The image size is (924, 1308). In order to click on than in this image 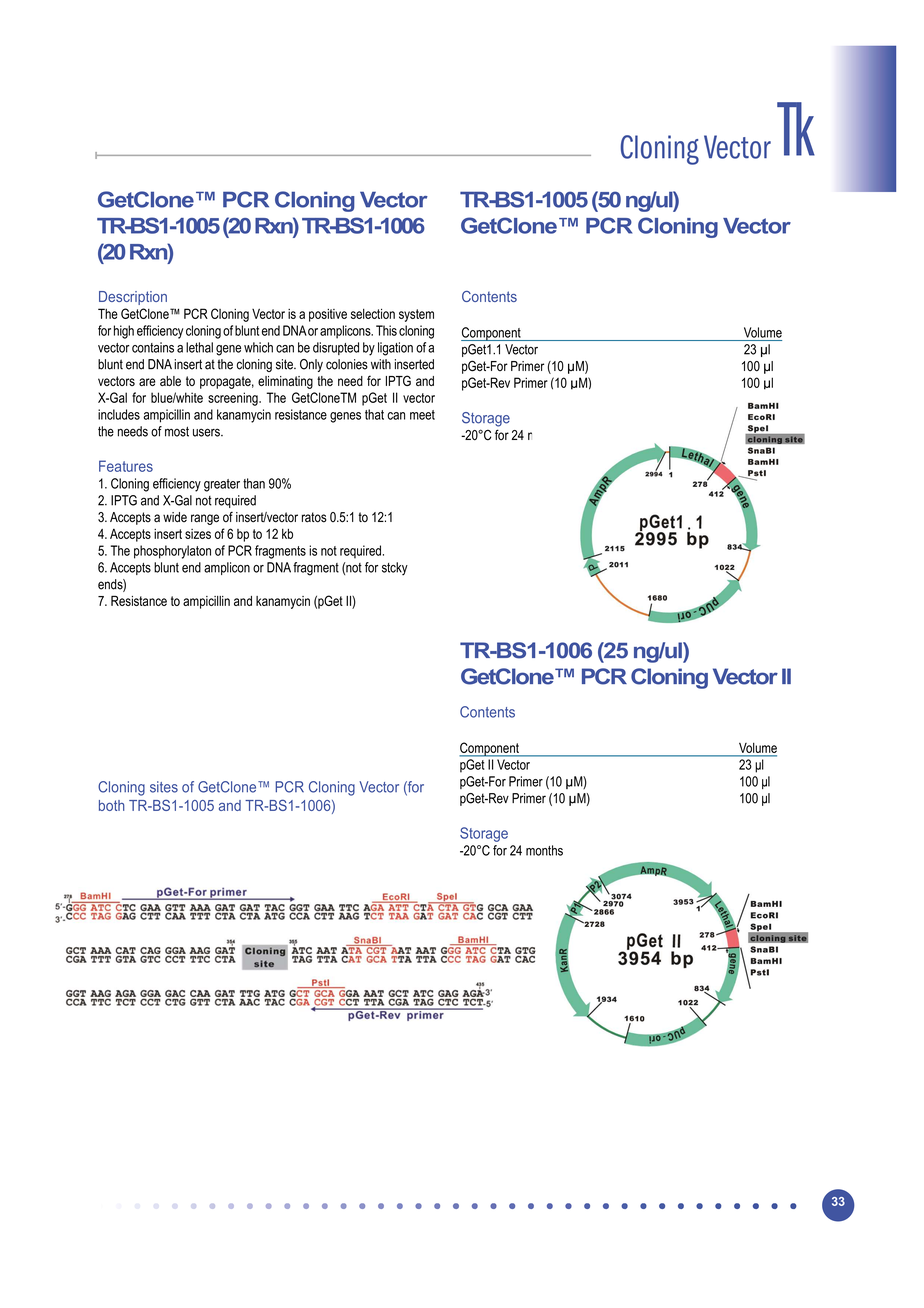, I will do `click(254, 483)`.
